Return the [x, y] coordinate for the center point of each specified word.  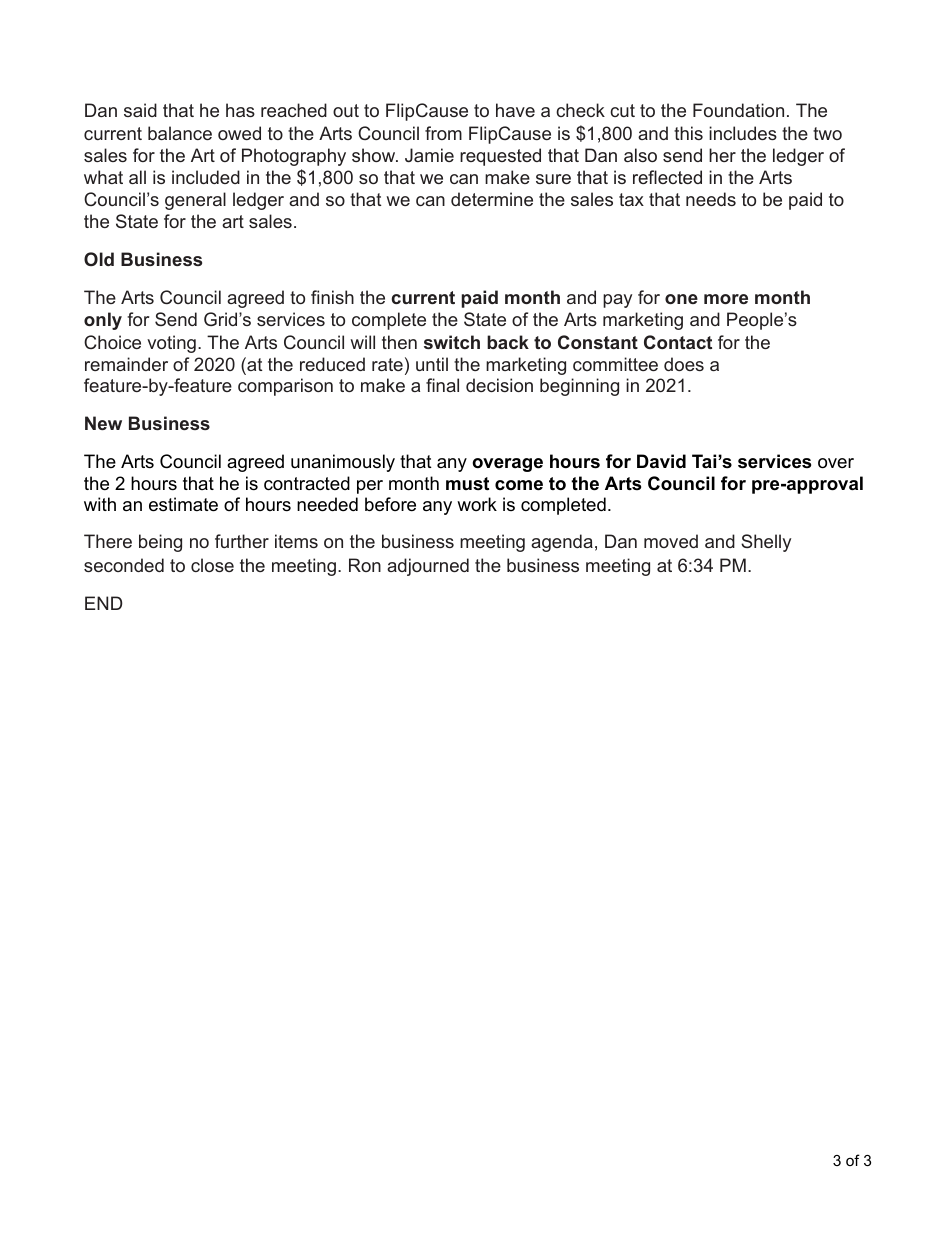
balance [180, 133]
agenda [562, 543]
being [160, 543]
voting [171, 344]
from [443, 133]
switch [452, 342]
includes [743, 133]
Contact [678, 342]
